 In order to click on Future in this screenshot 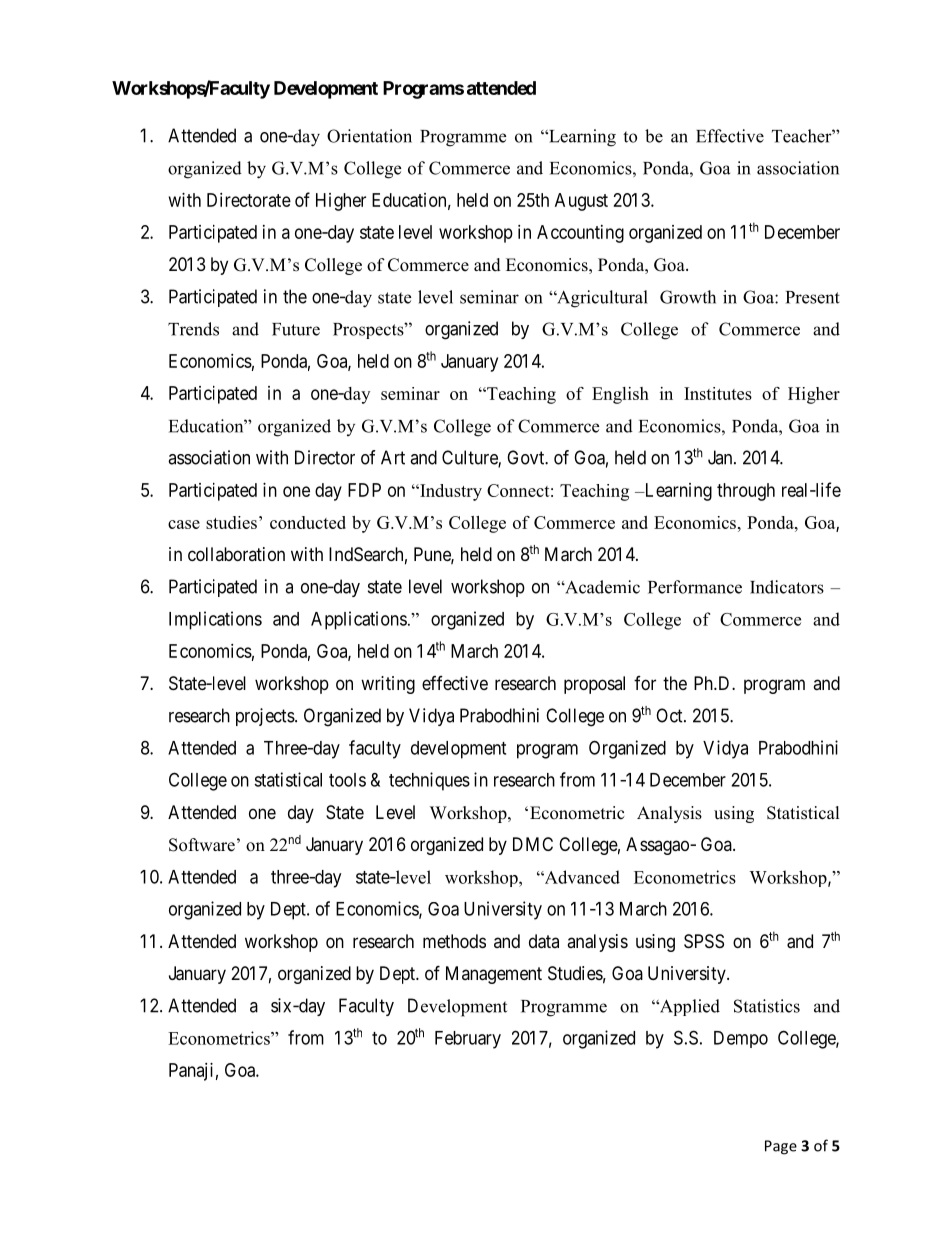, I will do `click(296, 329)`.
